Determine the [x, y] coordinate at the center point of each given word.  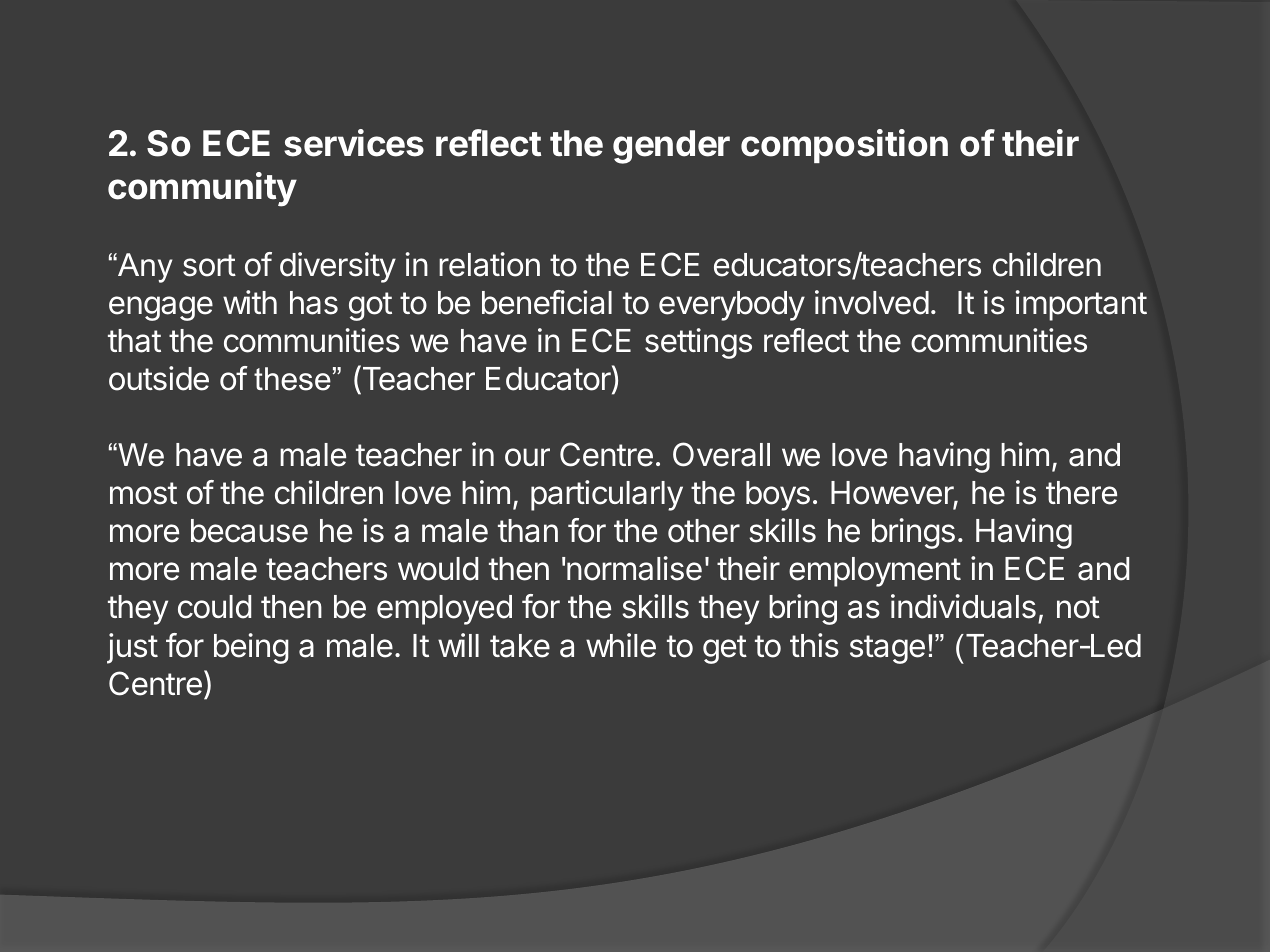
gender [671, 147]
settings [698, 343]
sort [209, 265]
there [1081, 493]
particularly [607, 495]
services [354, 143]
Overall [721, 454]
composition [844, 146]
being [251, 648]
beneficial [547, 302]
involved [872, 302]
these [292, 379]
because [249, 531]
